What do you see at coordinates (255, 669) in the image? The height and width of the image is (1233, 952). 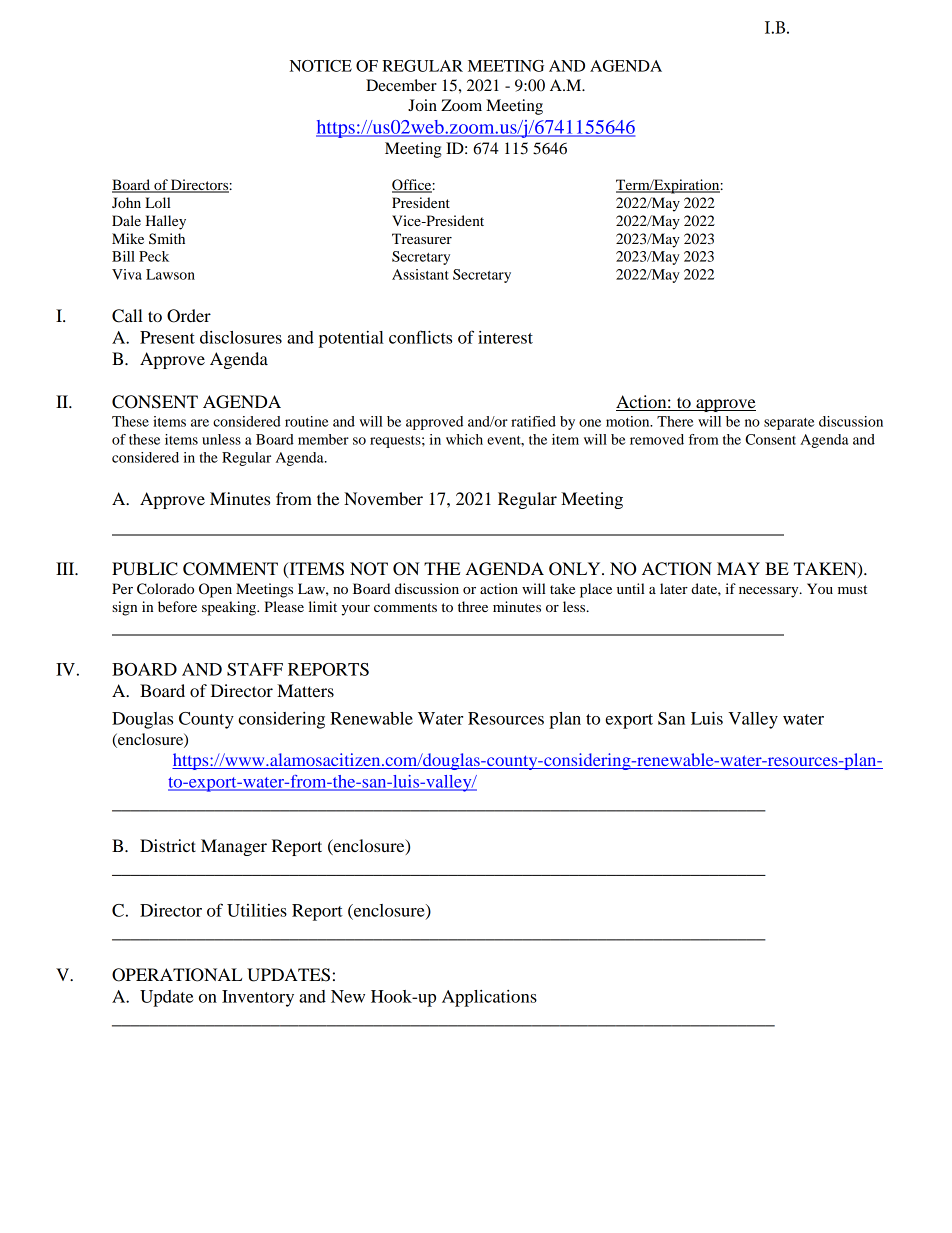 I see `STAFF` at bounding box center [255, 669].
